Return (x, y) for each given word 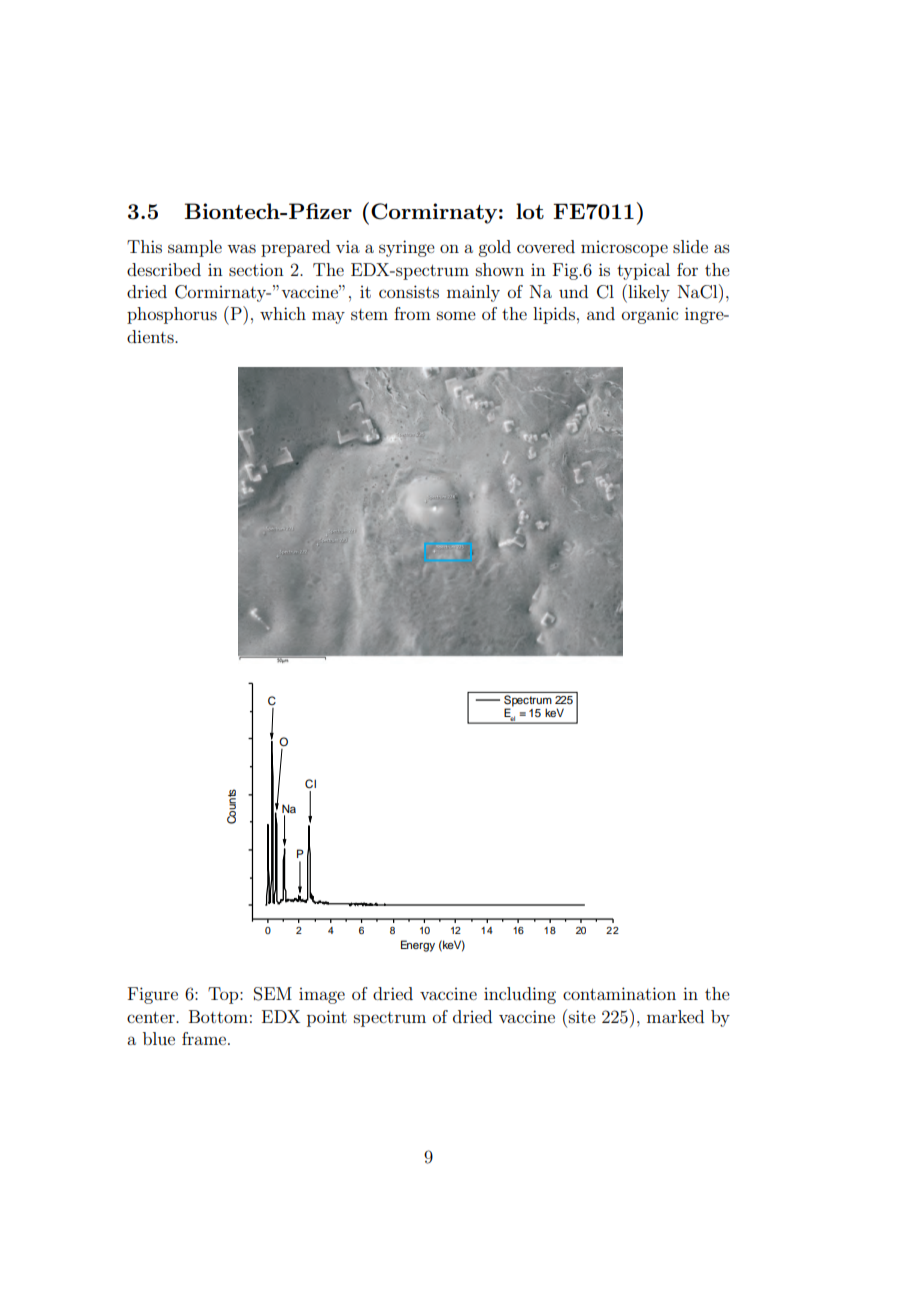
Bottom (218, 1016)
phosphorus (172, 315)
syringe (407, 248)
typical (643, 271)
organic (650, 316)
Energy (418, 946)
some (456, 315)
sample (195, 248)
